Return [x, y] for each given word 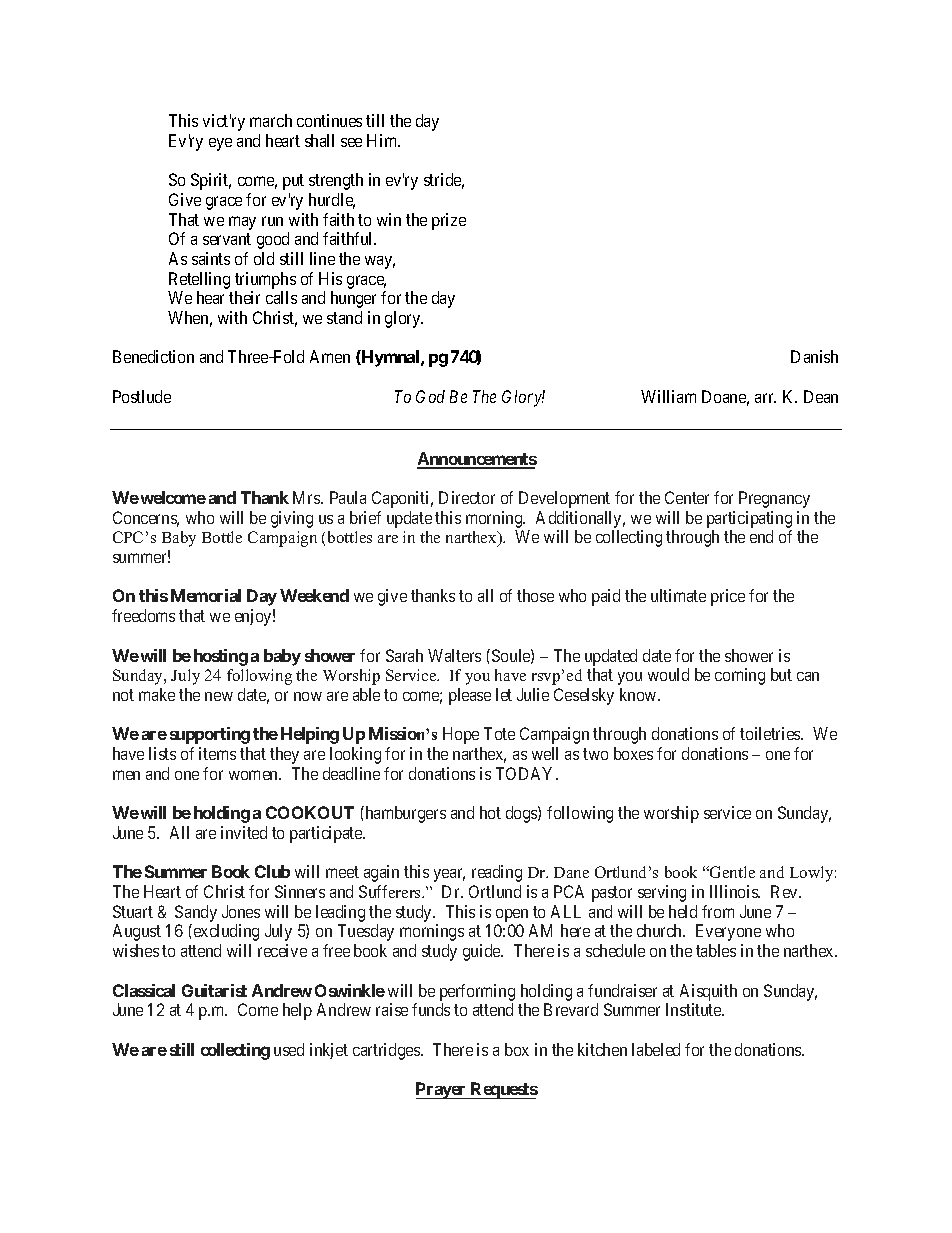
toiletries [771, 733]
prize [449, 221]
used [289, 1049]
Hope [461, 735]
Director [467, 497]
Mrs [307, 497]
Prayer [442, 1090]
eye [220, 144]
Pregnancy [774, 499]
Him [383, 140]
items [217, 753]
